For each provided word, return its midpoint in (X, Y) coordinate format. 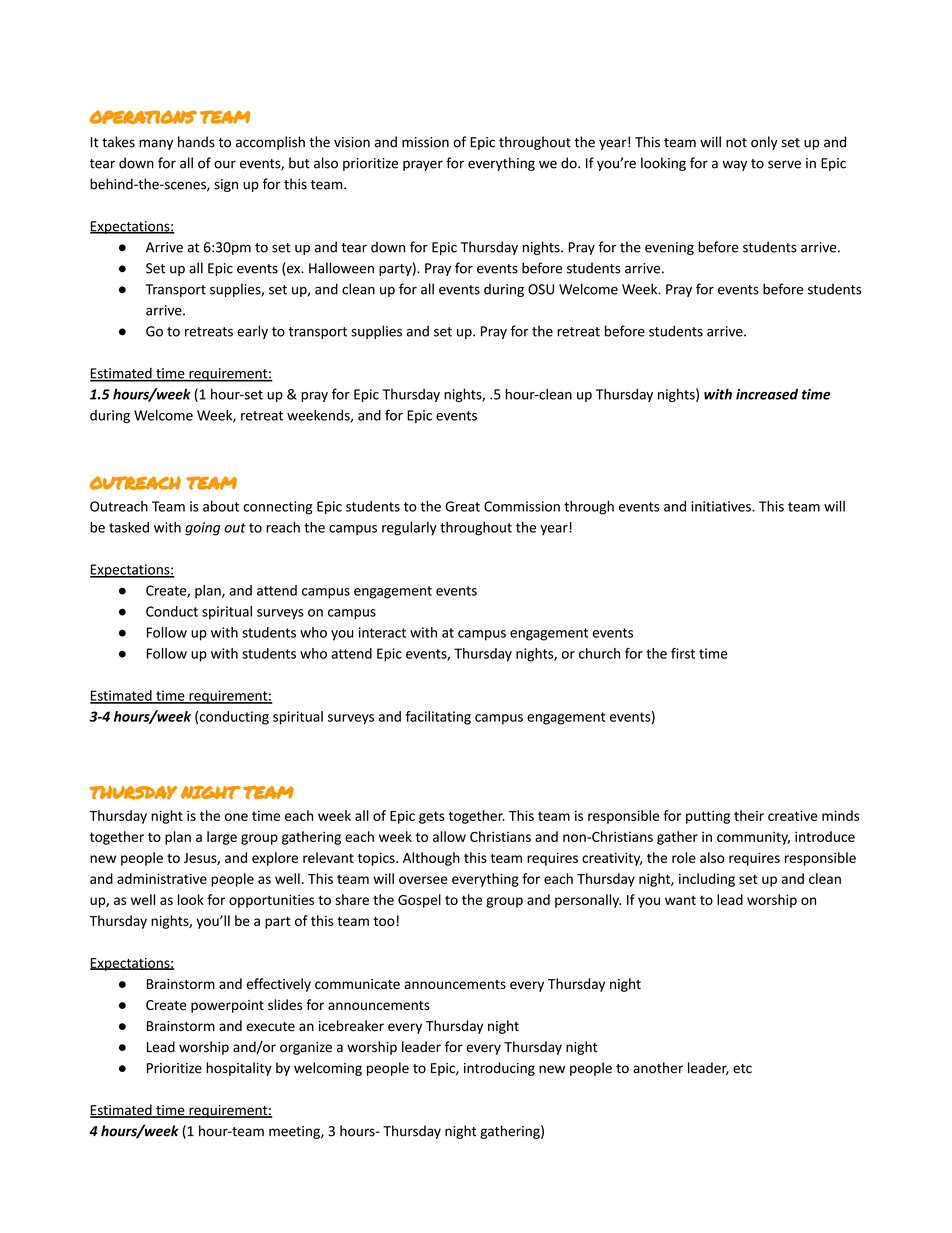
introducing (499, 1069)
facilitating (438, 718)
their (749, 815)
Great (462, 506)
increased (767, 394)
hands (196, 142)
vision (352, 142)
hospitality (239, 1069)
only (764, 143)
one (236, 817)
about (221, 506)
